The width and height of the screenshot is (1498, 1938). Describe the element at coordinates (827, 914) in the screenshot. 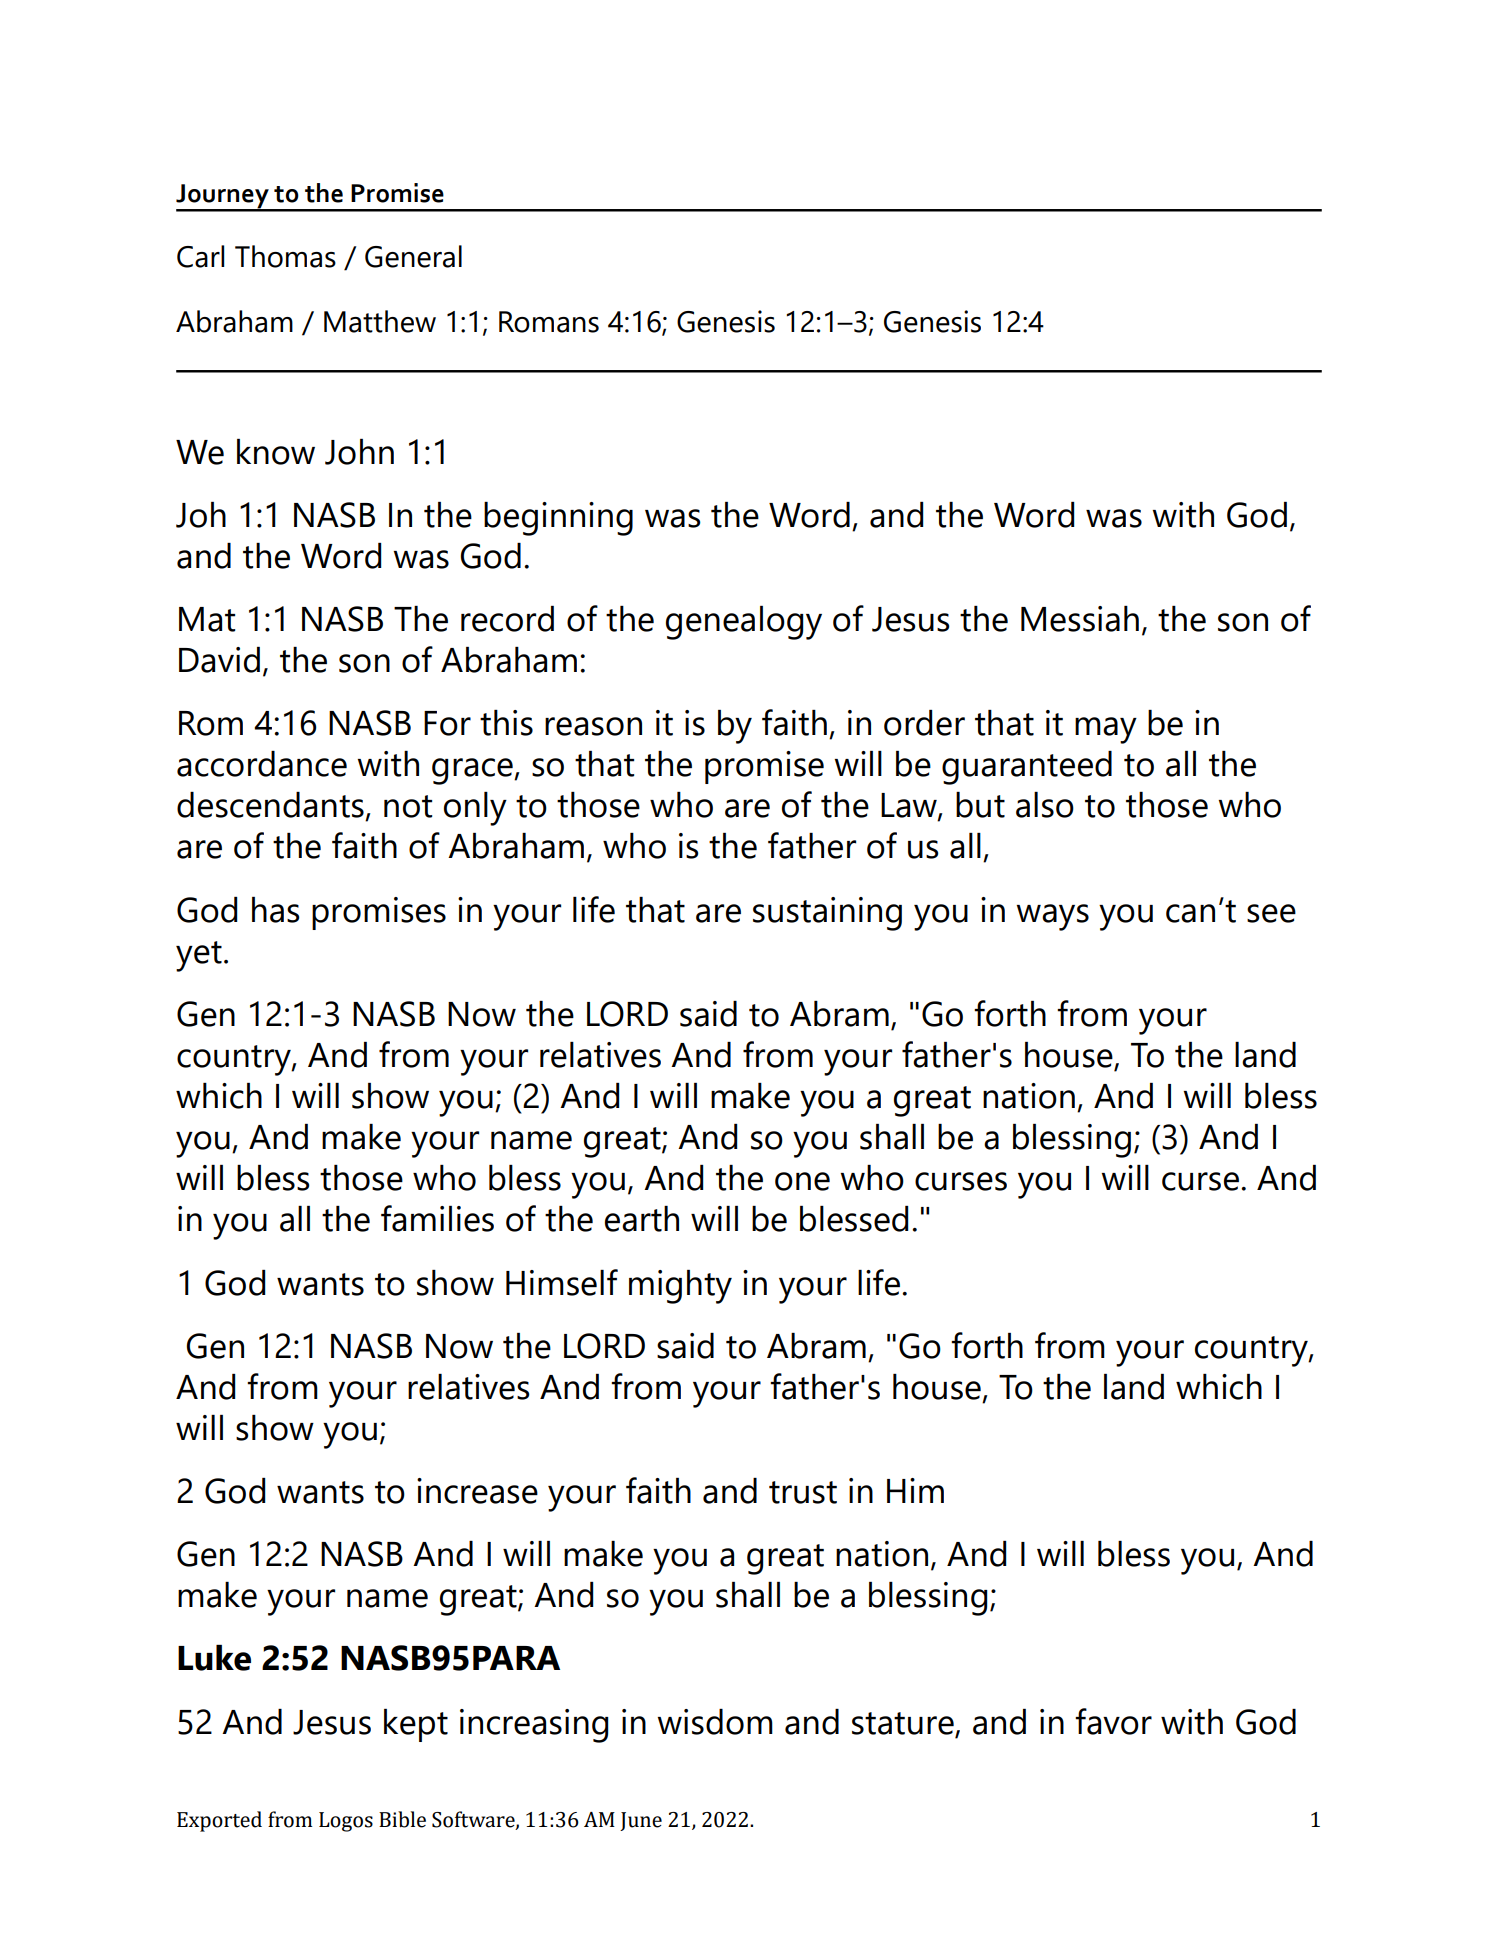

I see `sustaining` at that location.
